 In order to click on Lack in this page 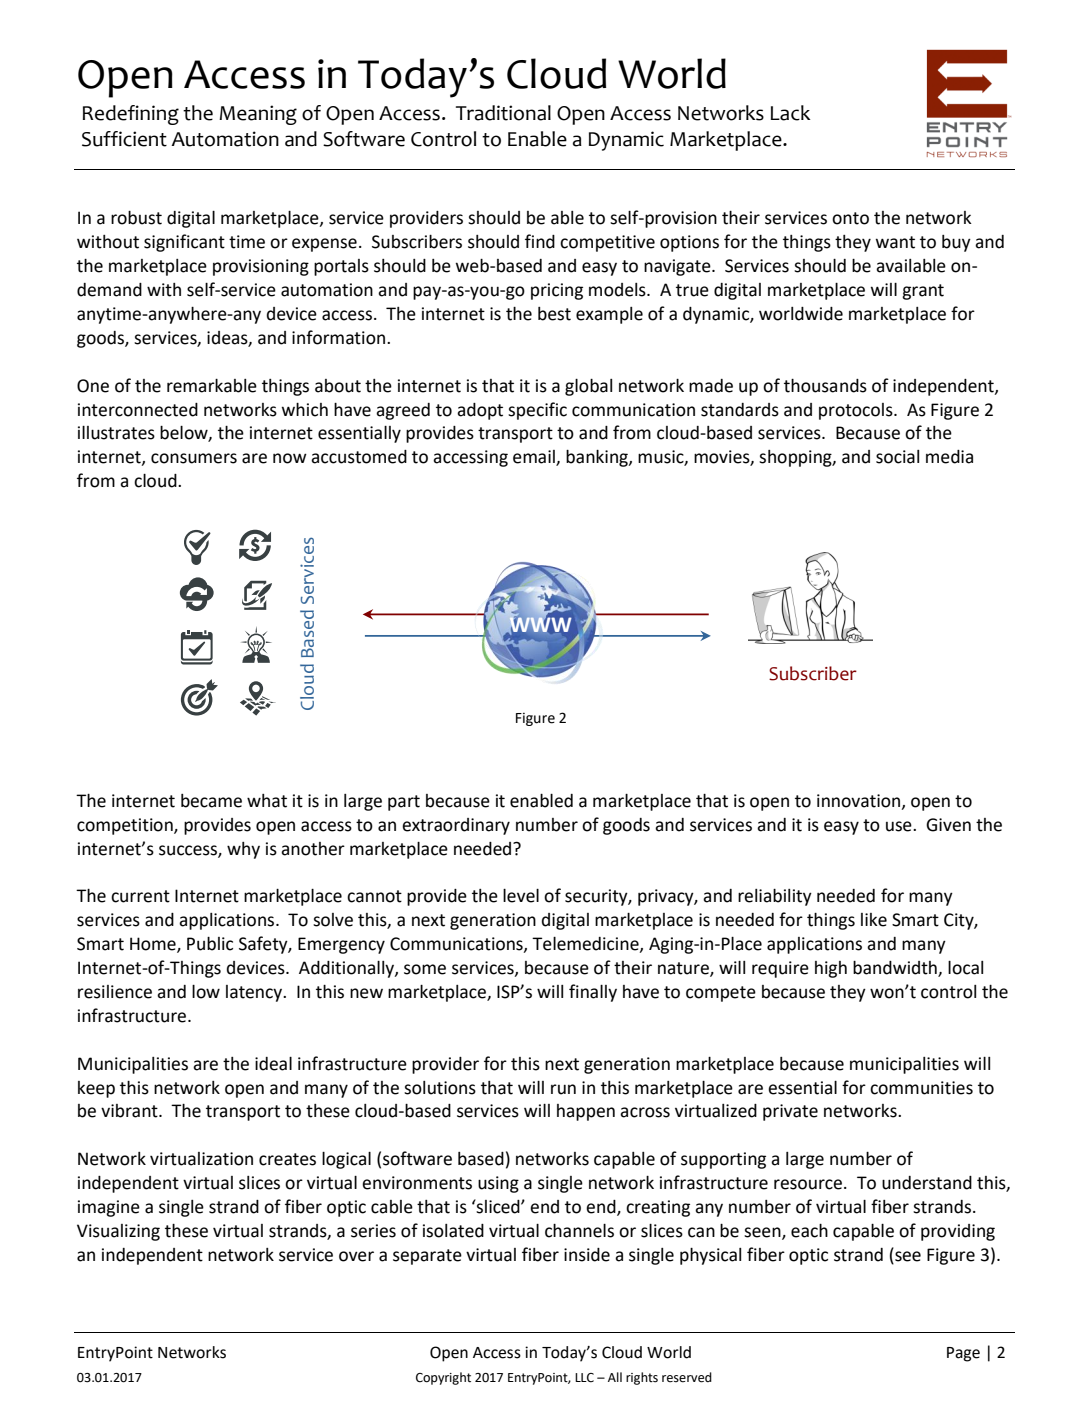, I will do `click(791, 113)`.
